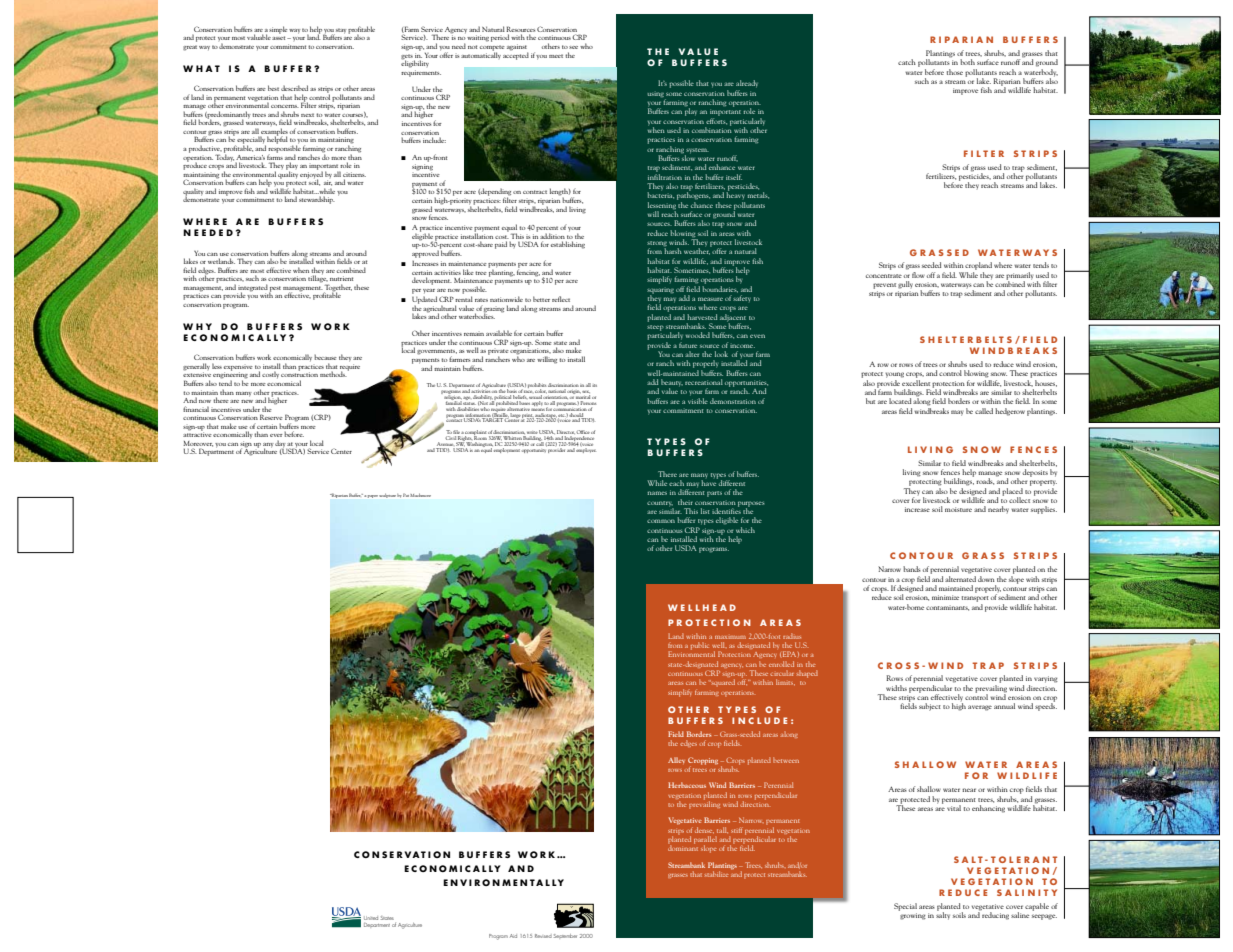 This screenshot has width=1233, height=952. Describe the element at coordinates (371, 918) in the screenshot. I see `United` at that location.
